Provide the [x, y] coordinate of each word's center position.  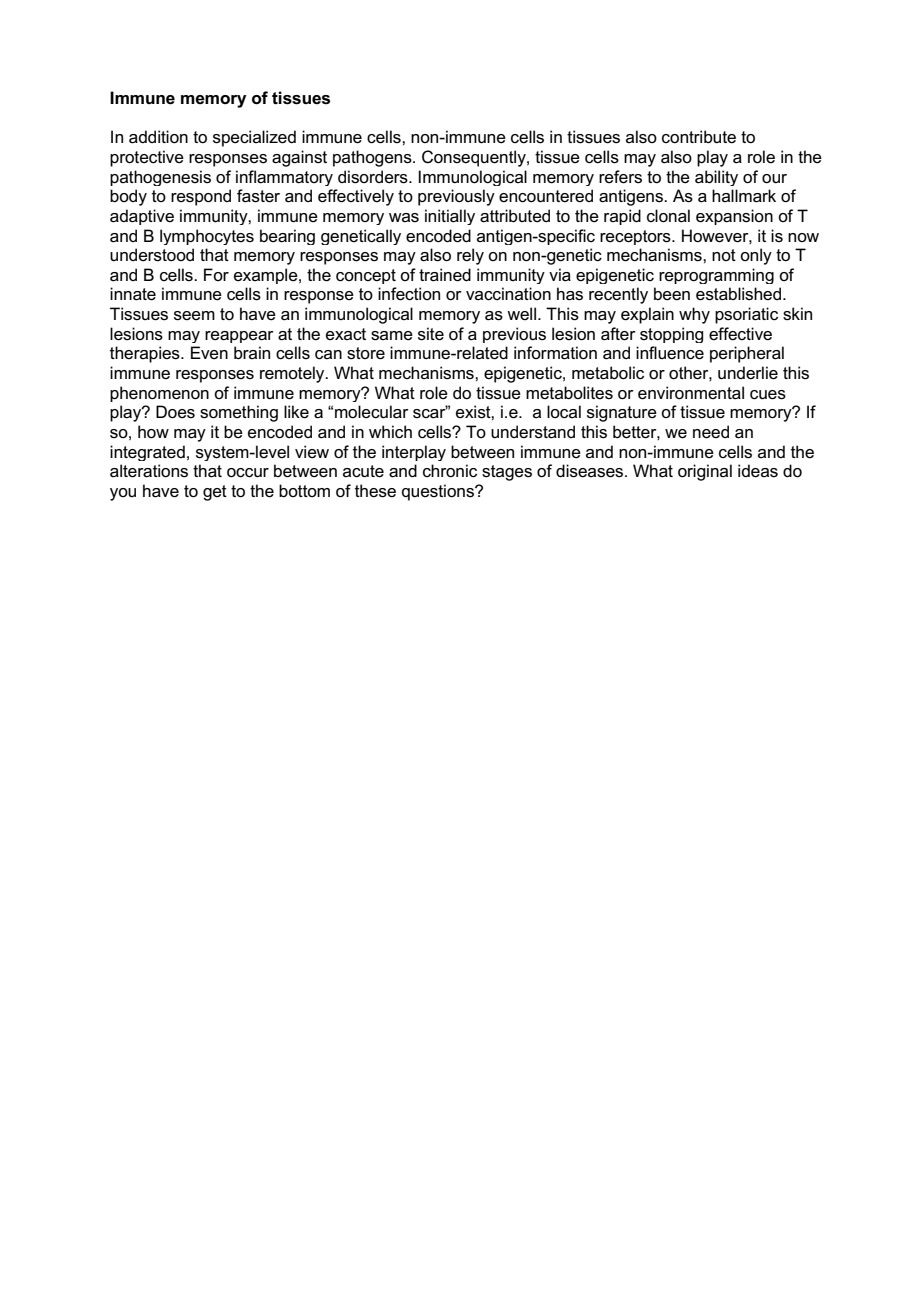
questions [439, 492]
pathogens [373, 158]
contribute [699, 137]
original [705, 472]
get [215, 493]
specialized [254, 138]
